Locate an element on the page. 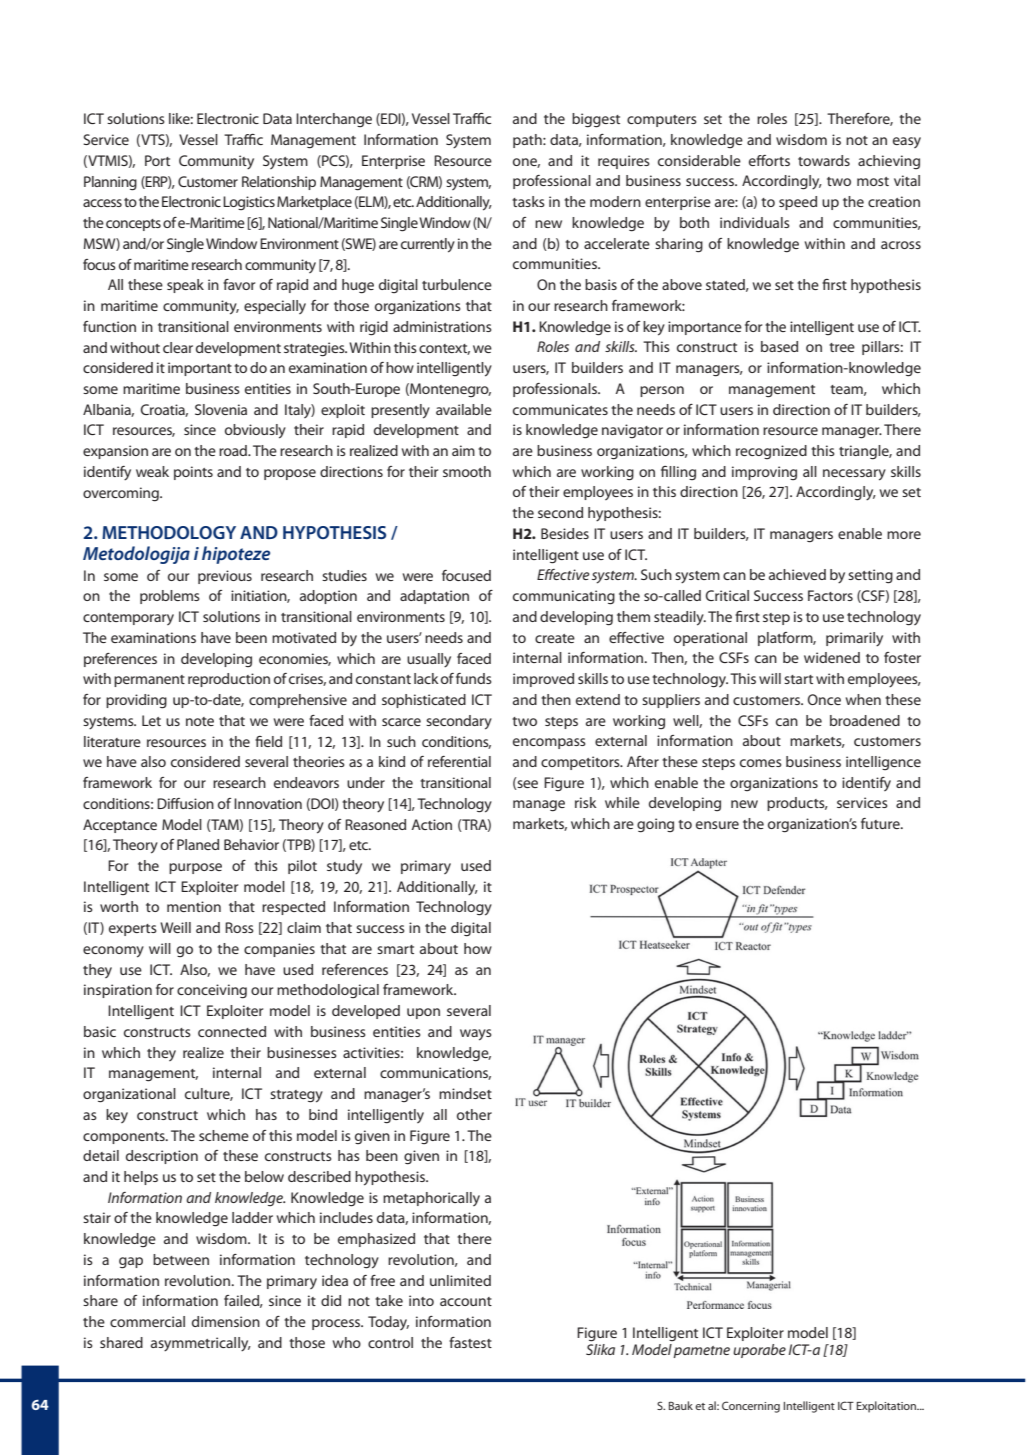 The image size is (1029, 1455). METHODOLOGY is located at coordinates (169, 532).
